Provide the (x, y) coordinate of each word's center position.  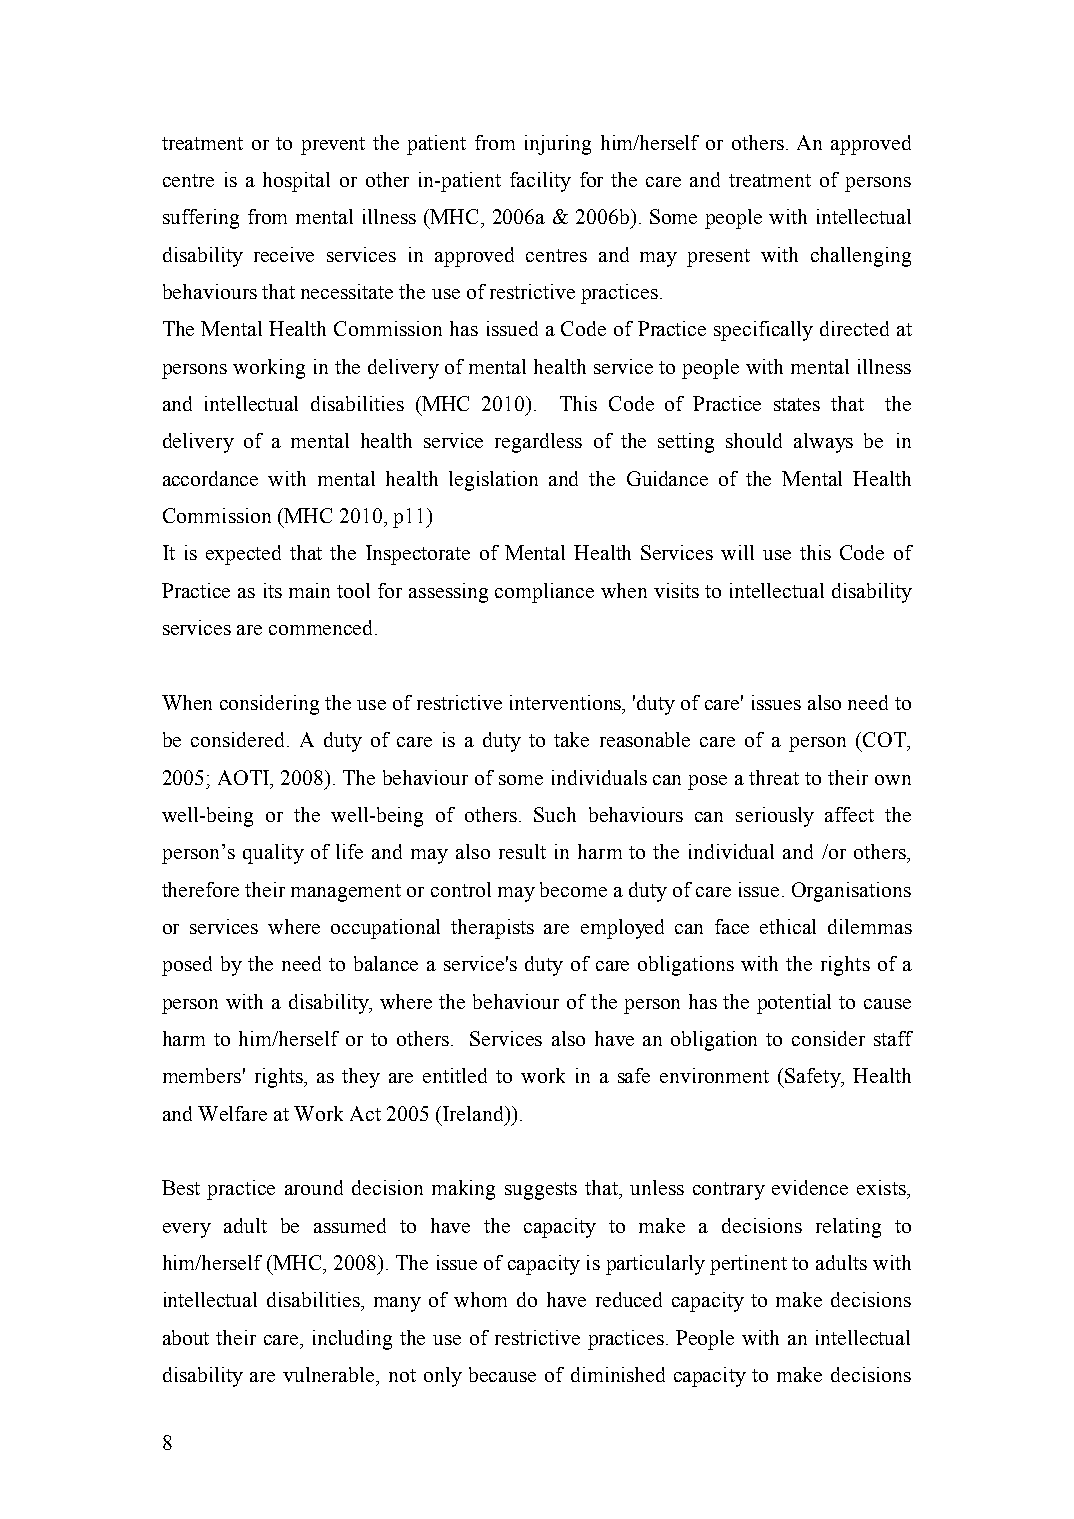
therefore (200, 889)
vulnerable (330, 1374)
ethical (788, 926)
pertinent (748, 1265)
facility (540, 182)
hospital (296, 182)
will (737, 552)
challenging (861, 257)
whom (480, 1299)
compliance (544, 593)
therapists (492, 929)
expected (243, 555)
